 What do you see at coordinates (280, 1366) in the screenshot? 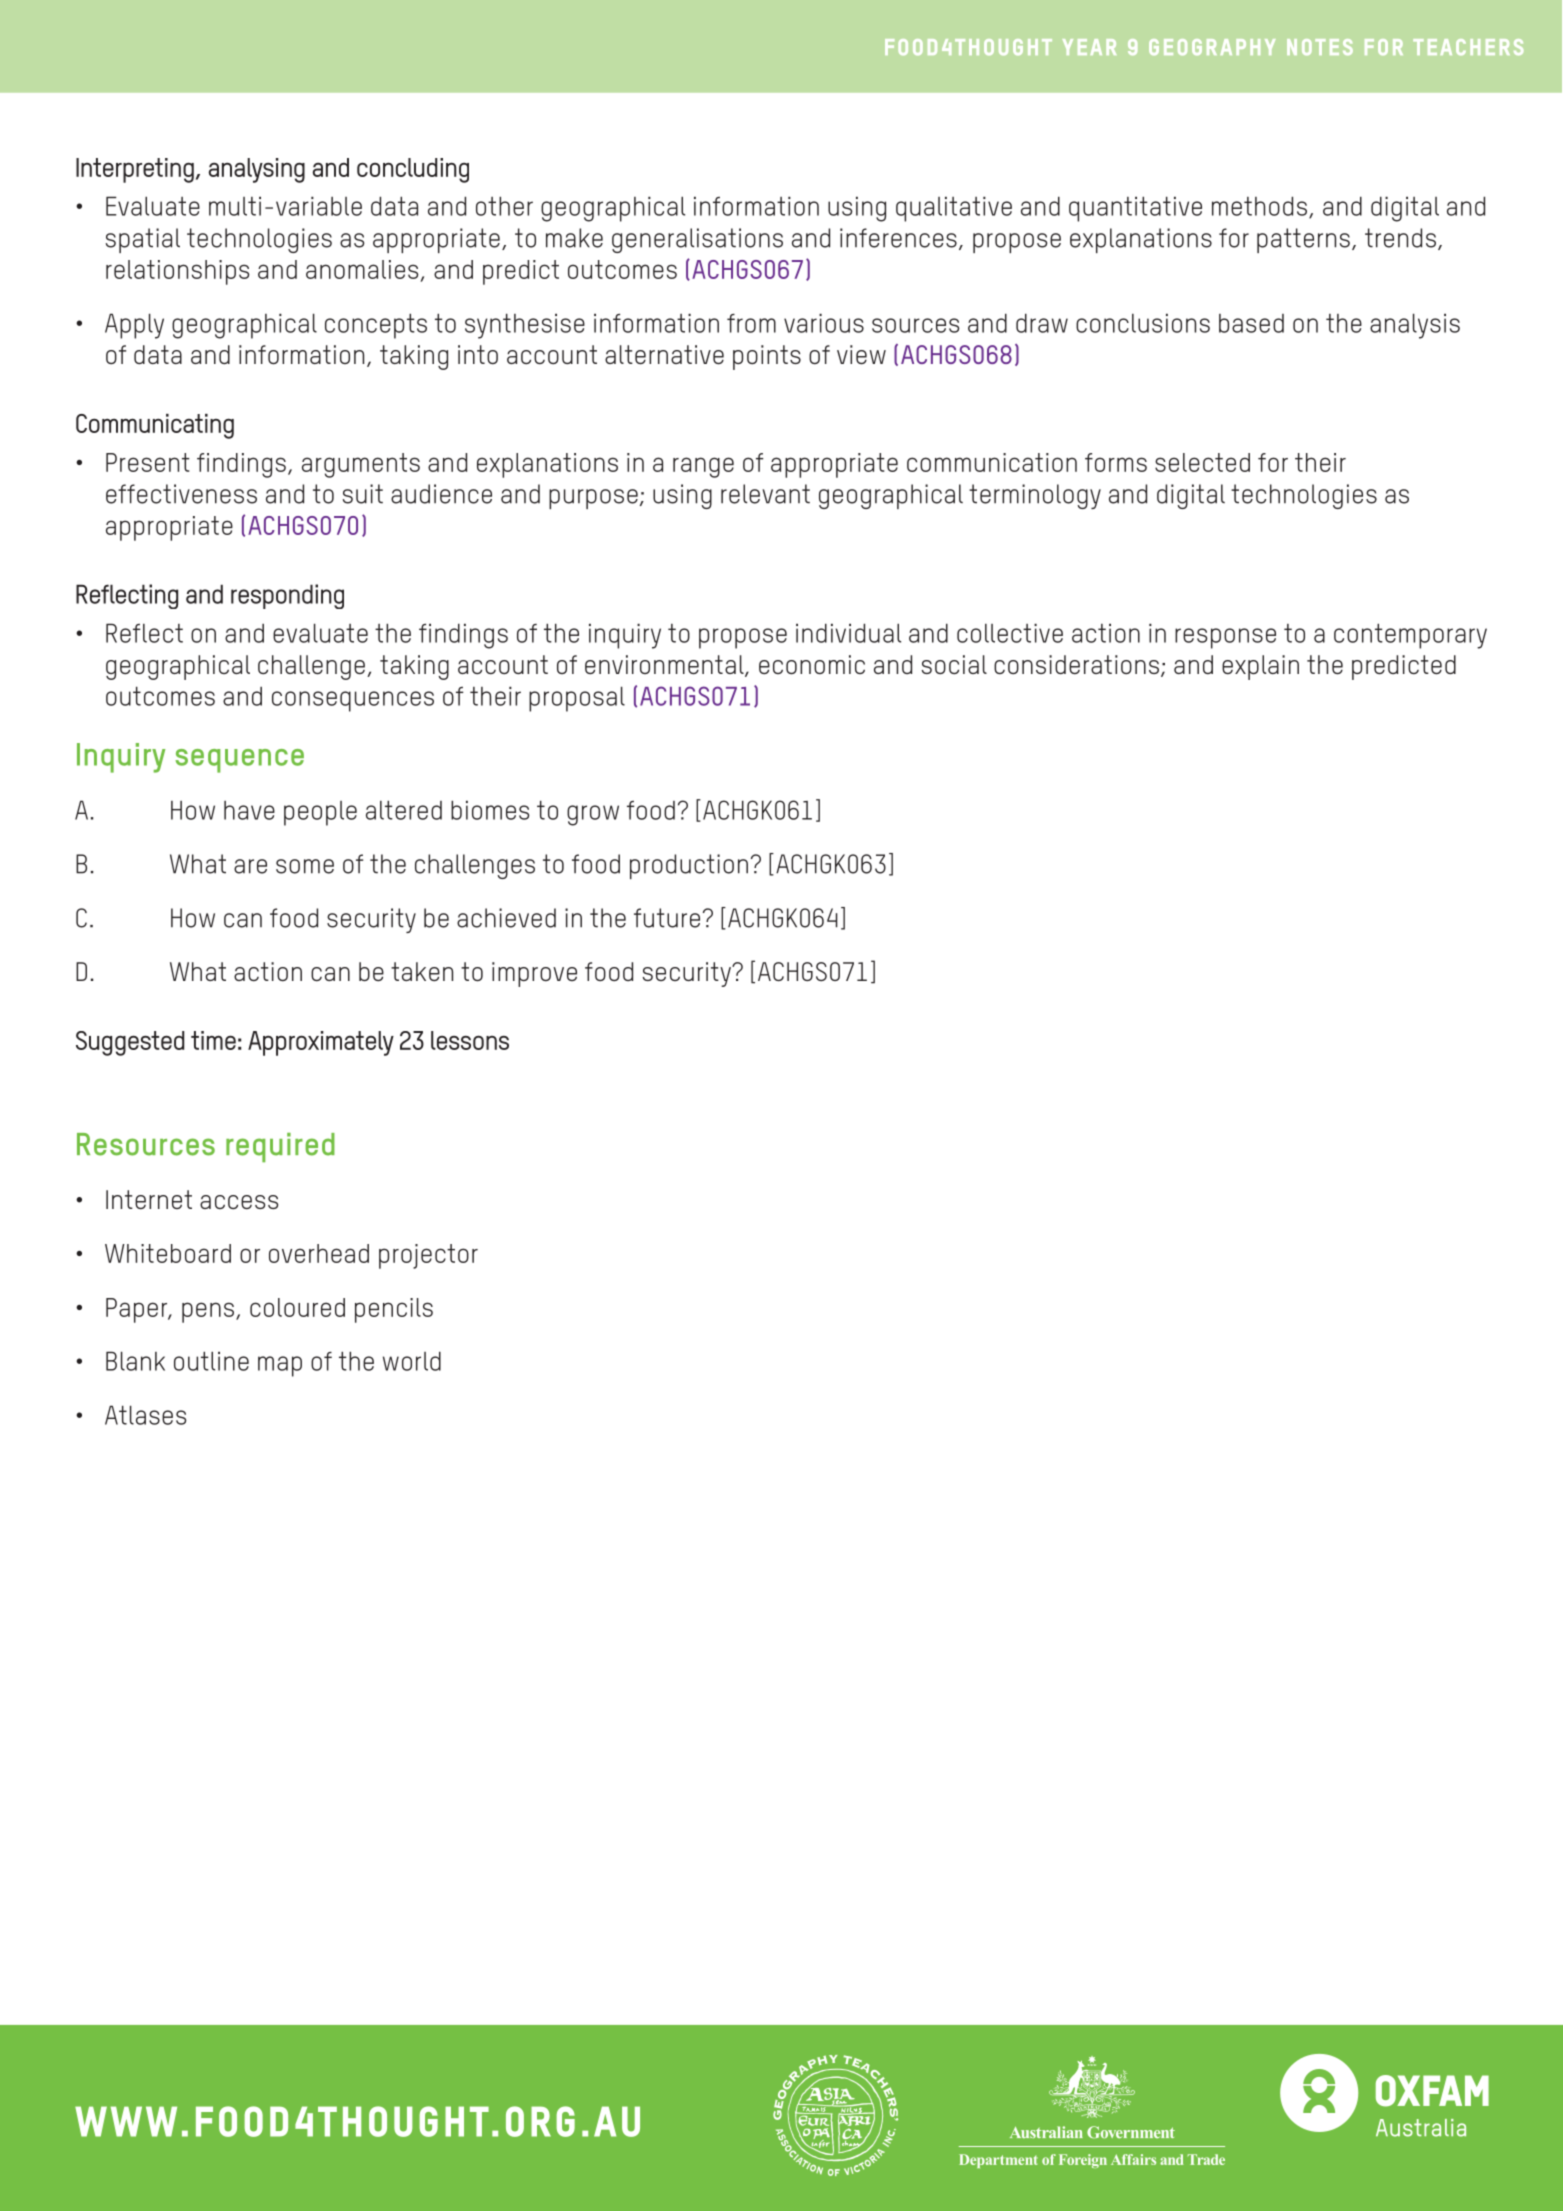
I see `map` at bounding box center [280, 1366].
